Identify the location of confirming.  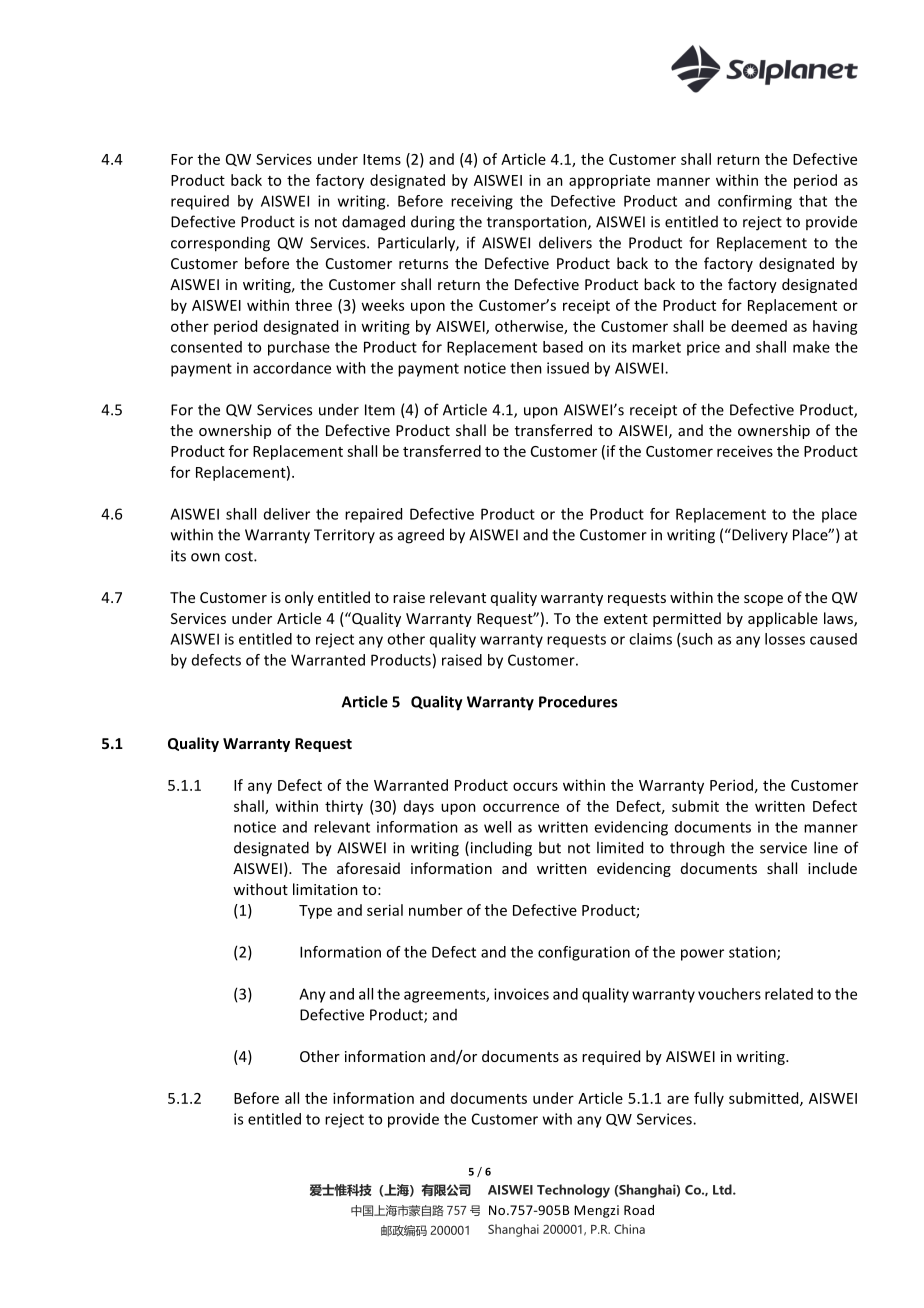
(755, 202).
